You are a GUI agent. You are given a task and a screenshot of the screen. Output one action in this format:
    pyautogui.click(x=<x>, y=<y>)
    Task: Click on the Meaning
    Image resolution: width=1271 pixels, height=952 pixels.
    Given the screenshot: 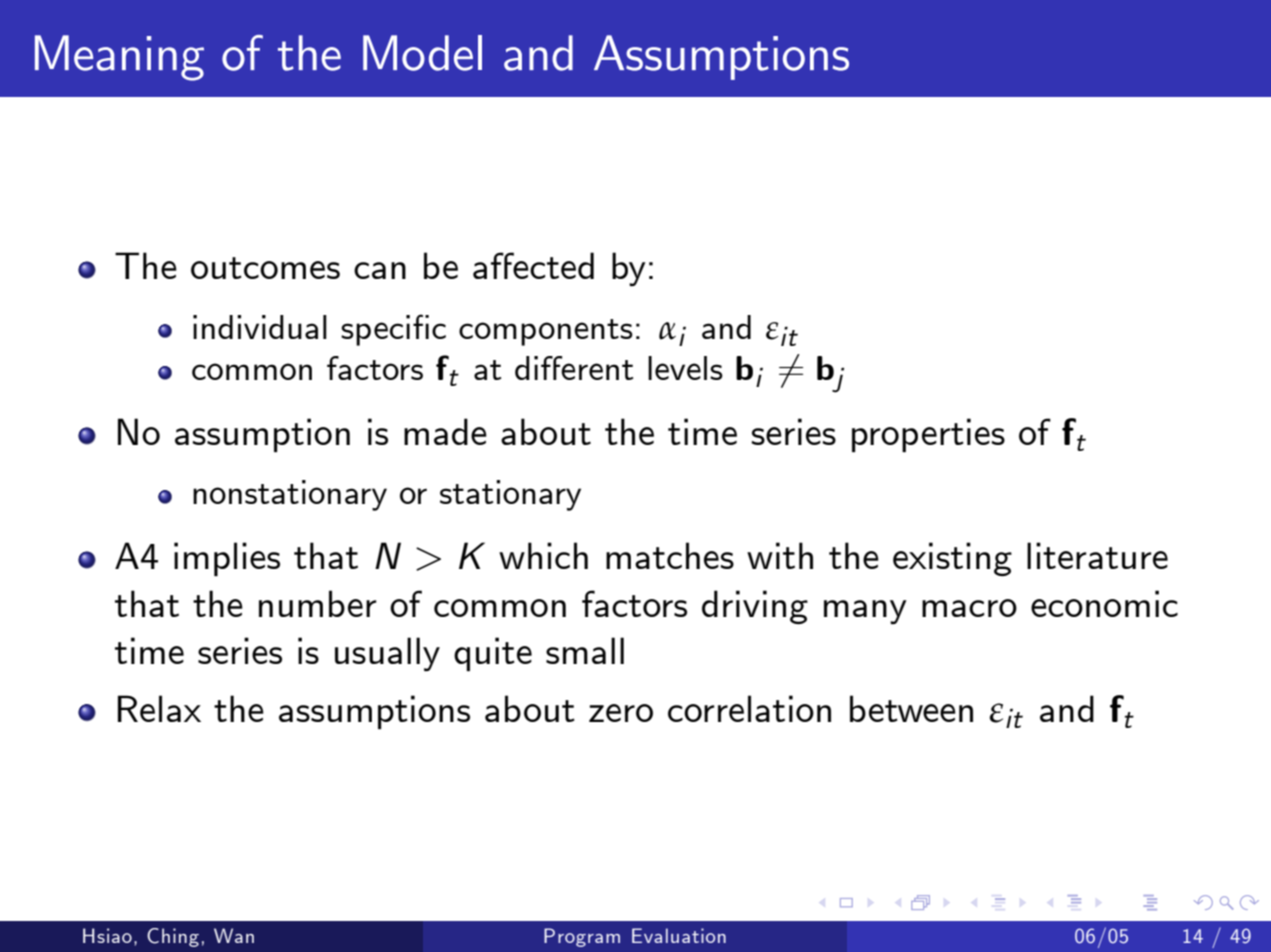 What is the action you would take?
    pyautogui.click(x=119, y=58)
